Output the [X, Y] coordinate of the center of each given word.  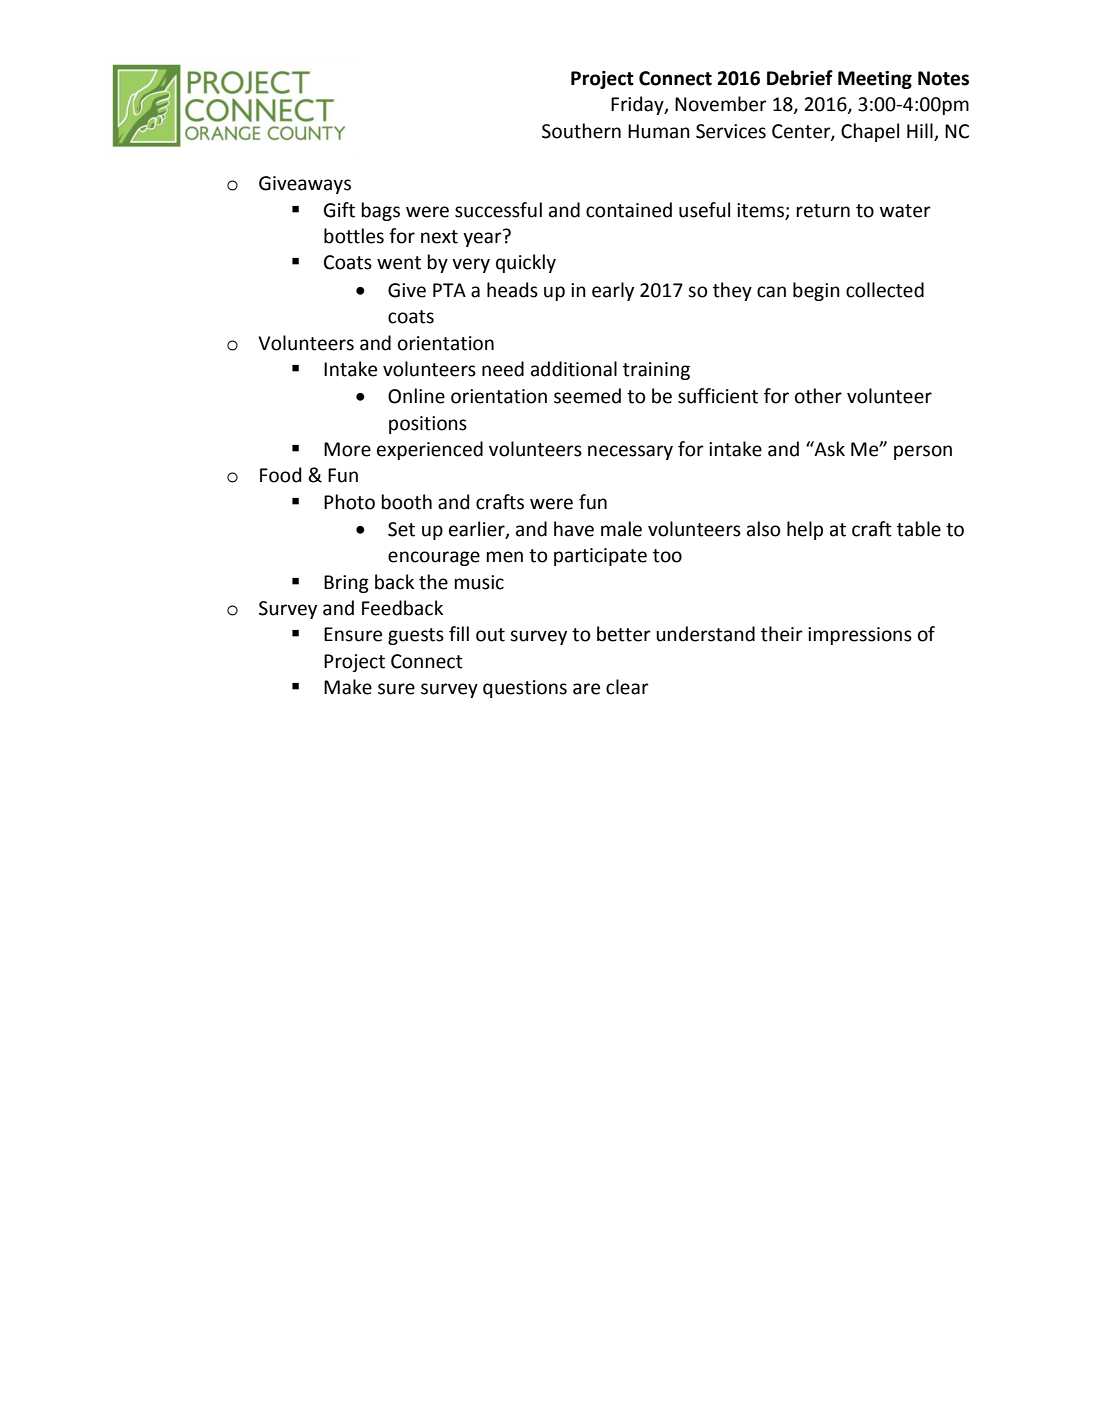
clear [627, 687]
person [923, 452]
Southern [581, 131]
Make [348, 687]
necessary [630, 452]
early [613, 291]
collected [885, 290]
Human [659, 131]
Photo [349, 502]
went [399, 263]
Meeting [875, 80]
